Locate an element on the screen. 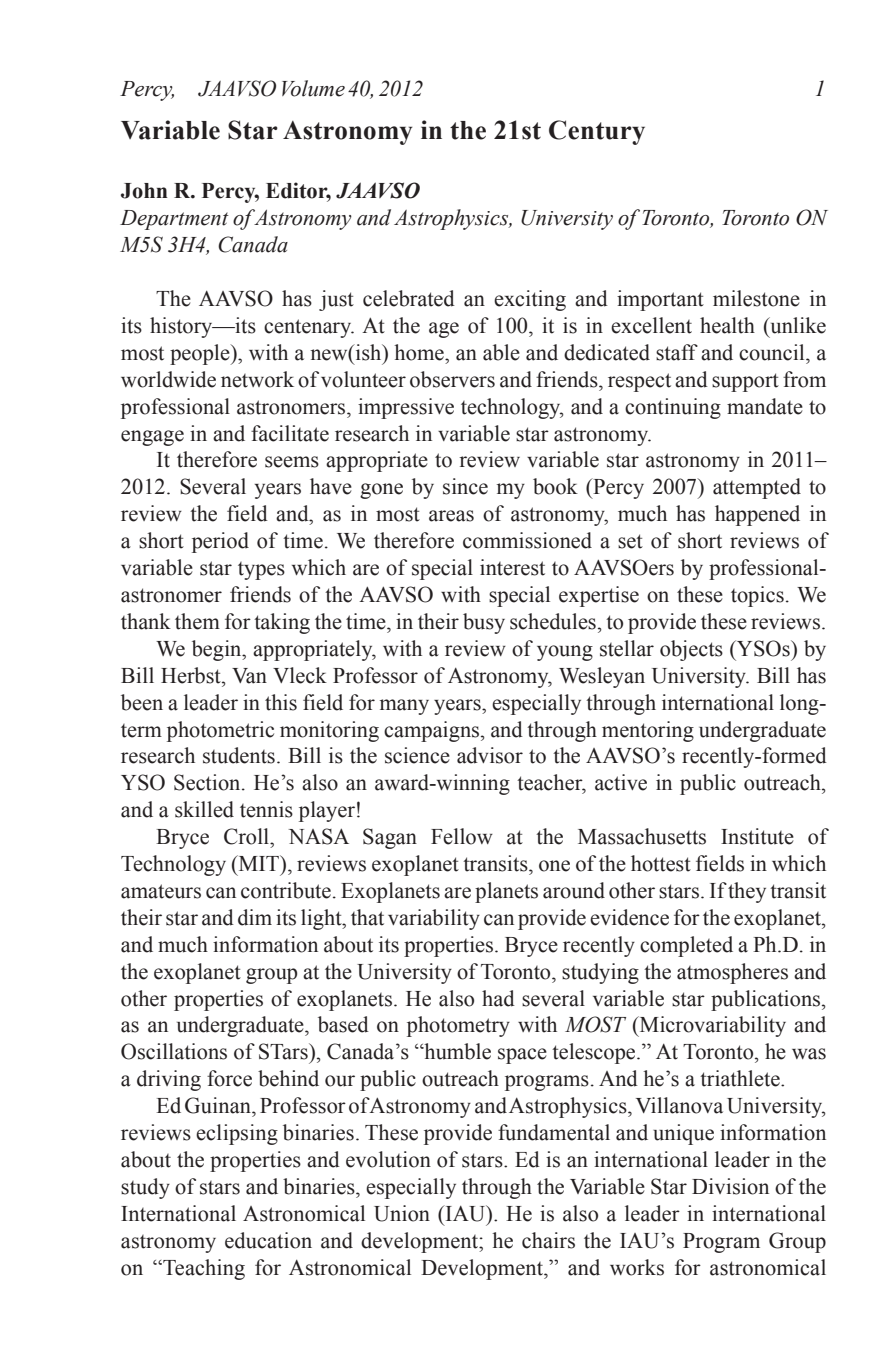 This screenshot has width=887, height=1372. support is located at coordinates (745, 382).
